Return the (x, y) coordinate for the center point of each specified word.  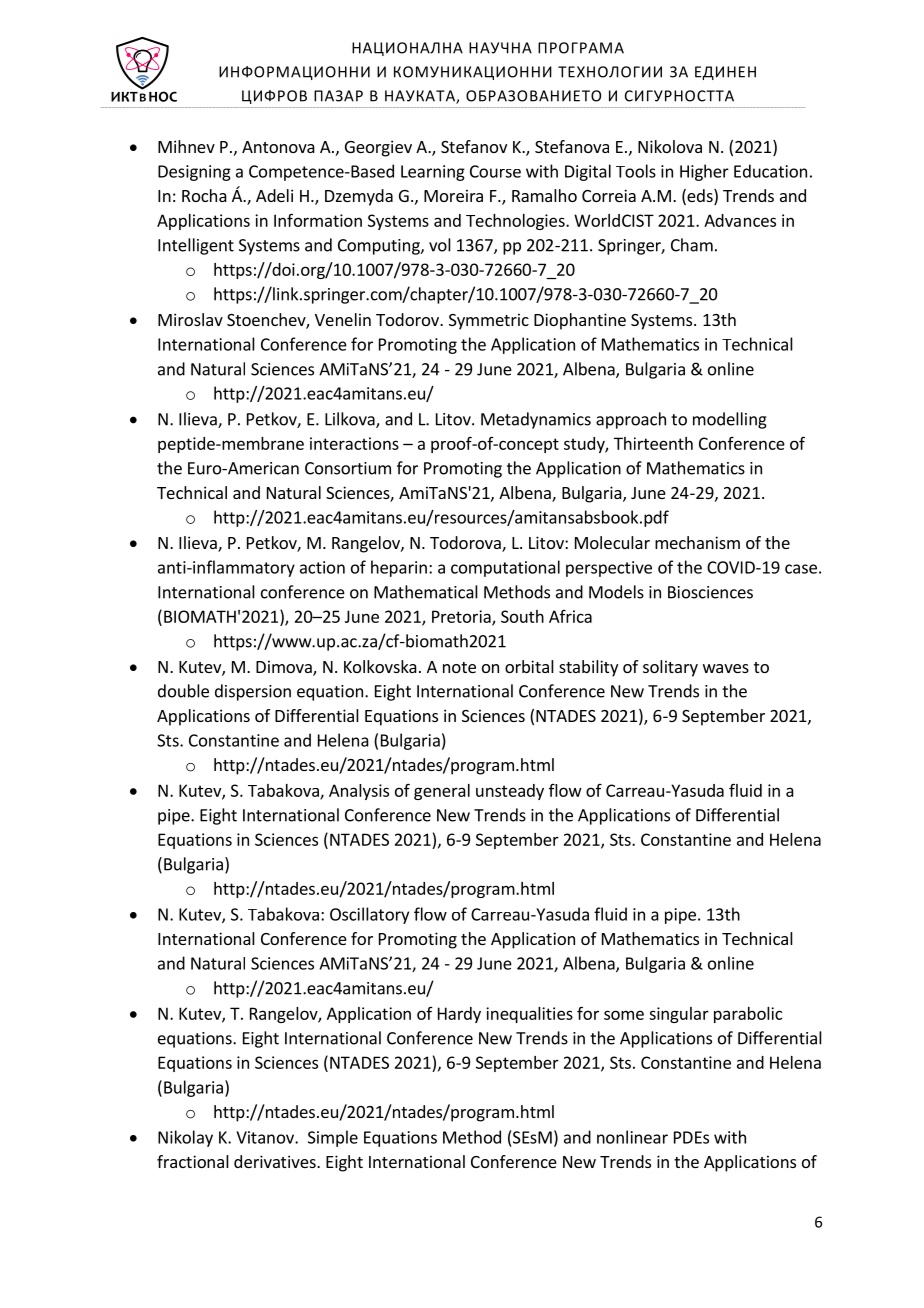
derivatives (276, 1161)
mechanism (697, 542)
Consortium (348, 468)
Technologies (516, 222)
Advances (740, 220)
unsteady (510, 792)
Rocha (204, 195)
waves (726, 668)
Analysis (359, 792)
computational (505, 568)
